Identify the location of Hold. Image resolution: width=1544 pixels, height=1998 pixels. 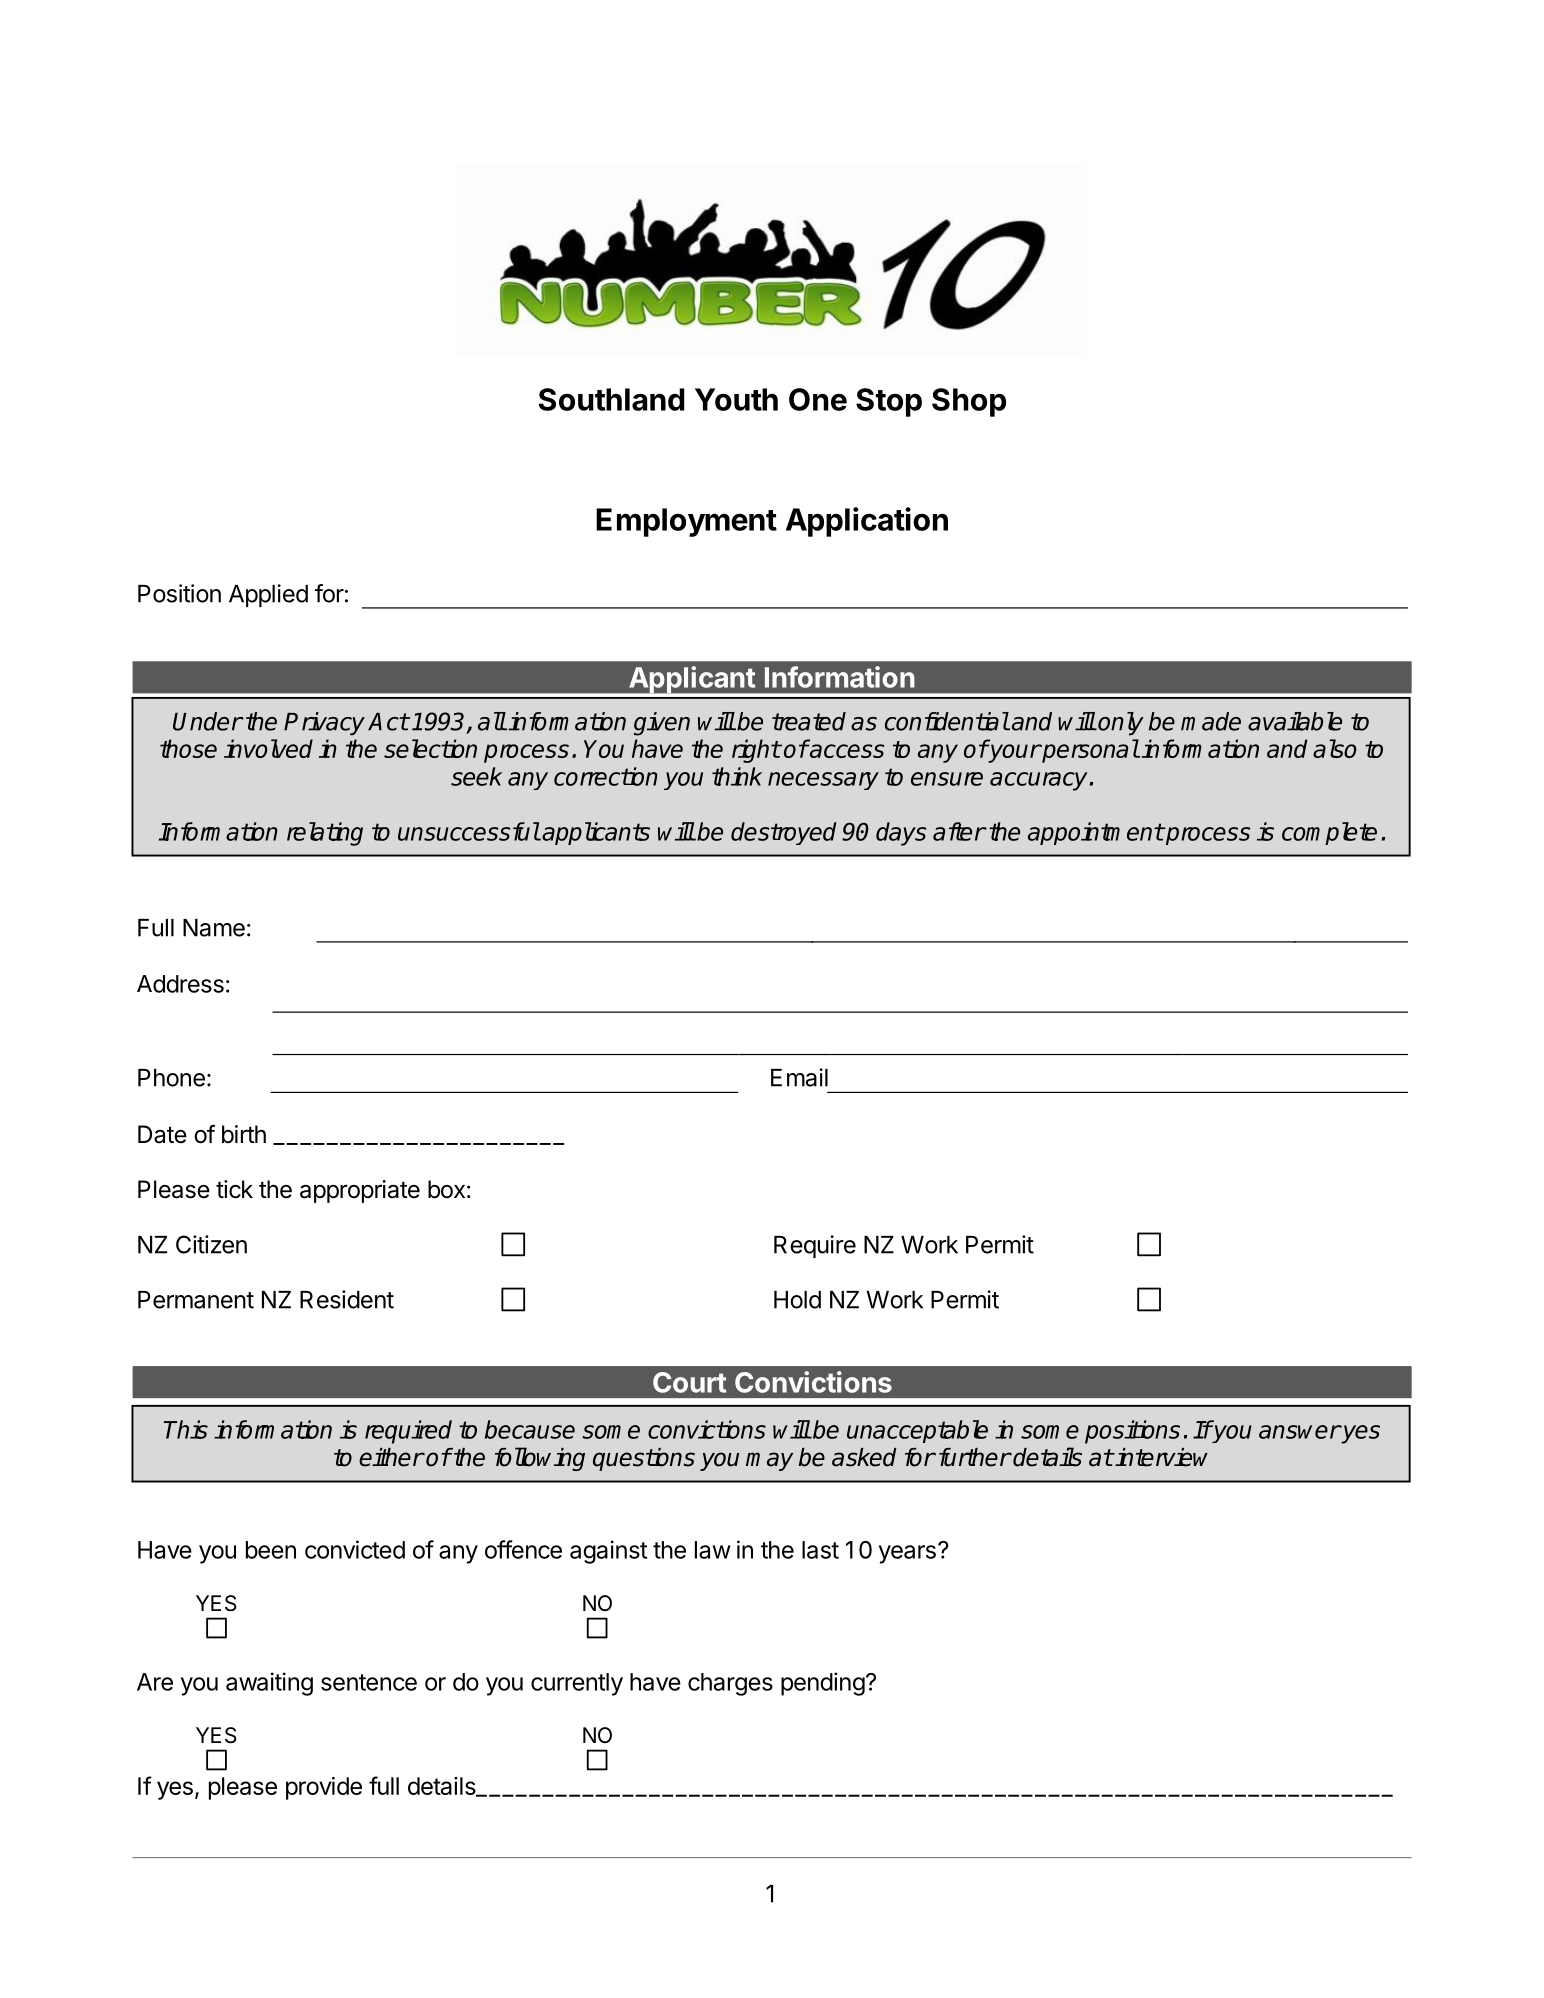
(797, 1300).
